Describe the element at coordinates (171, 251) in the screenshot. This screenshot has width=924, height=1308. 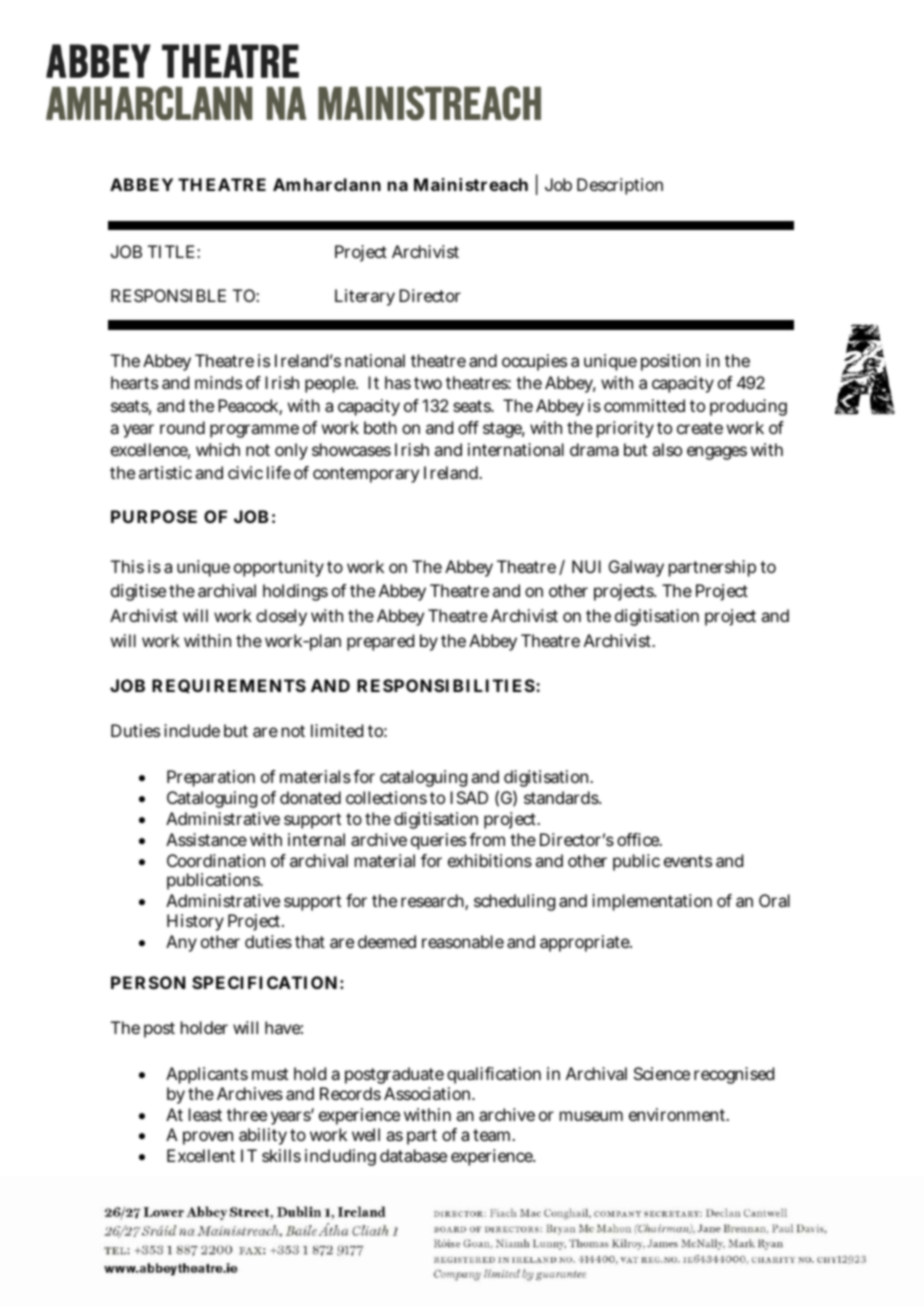
I see `TITLE` at that location.
